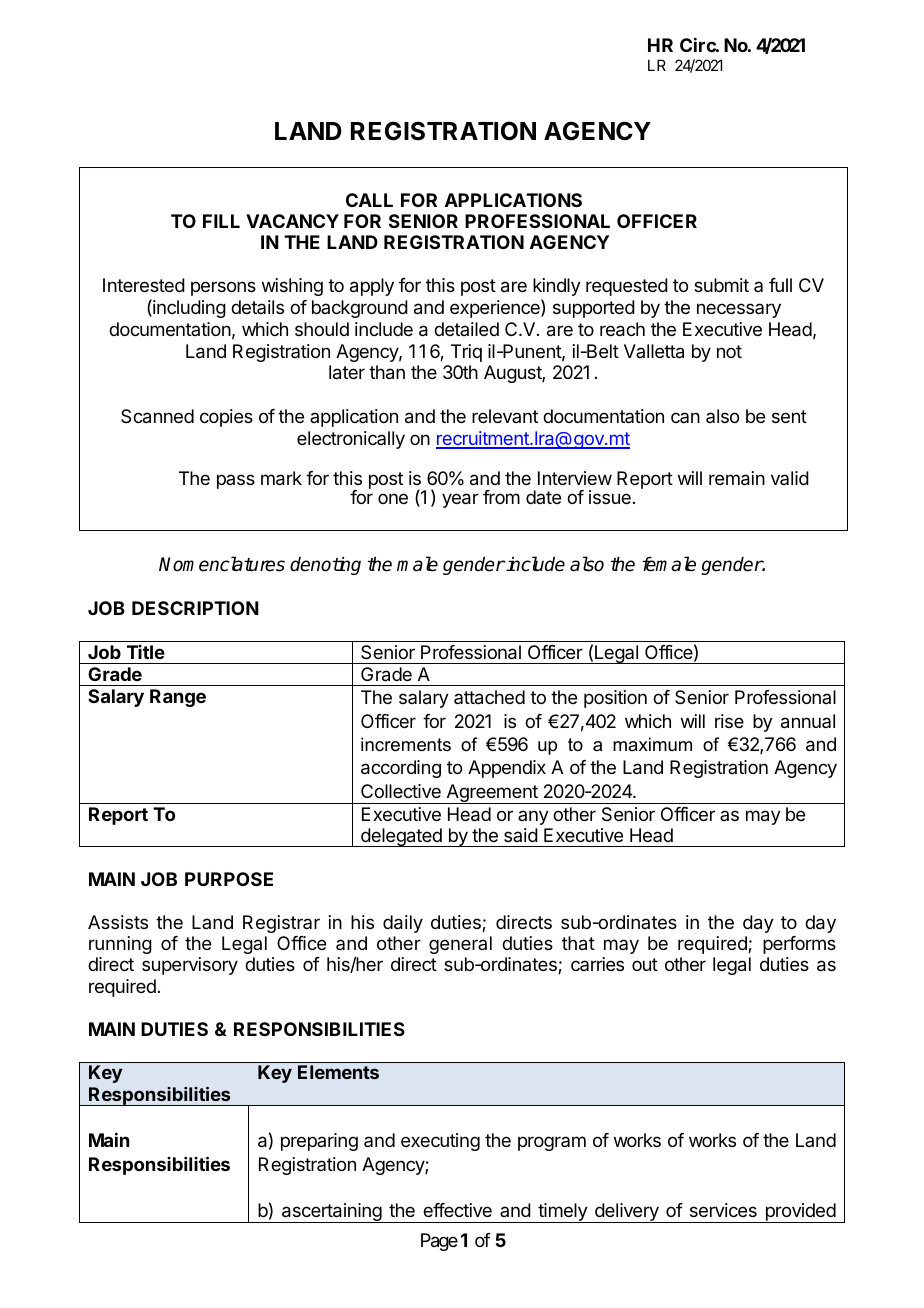 The height and width of the screenshot is (1308, 924). Describe the element at coordinates (178, 698) in the screenshot. I see `Range` at that location.
